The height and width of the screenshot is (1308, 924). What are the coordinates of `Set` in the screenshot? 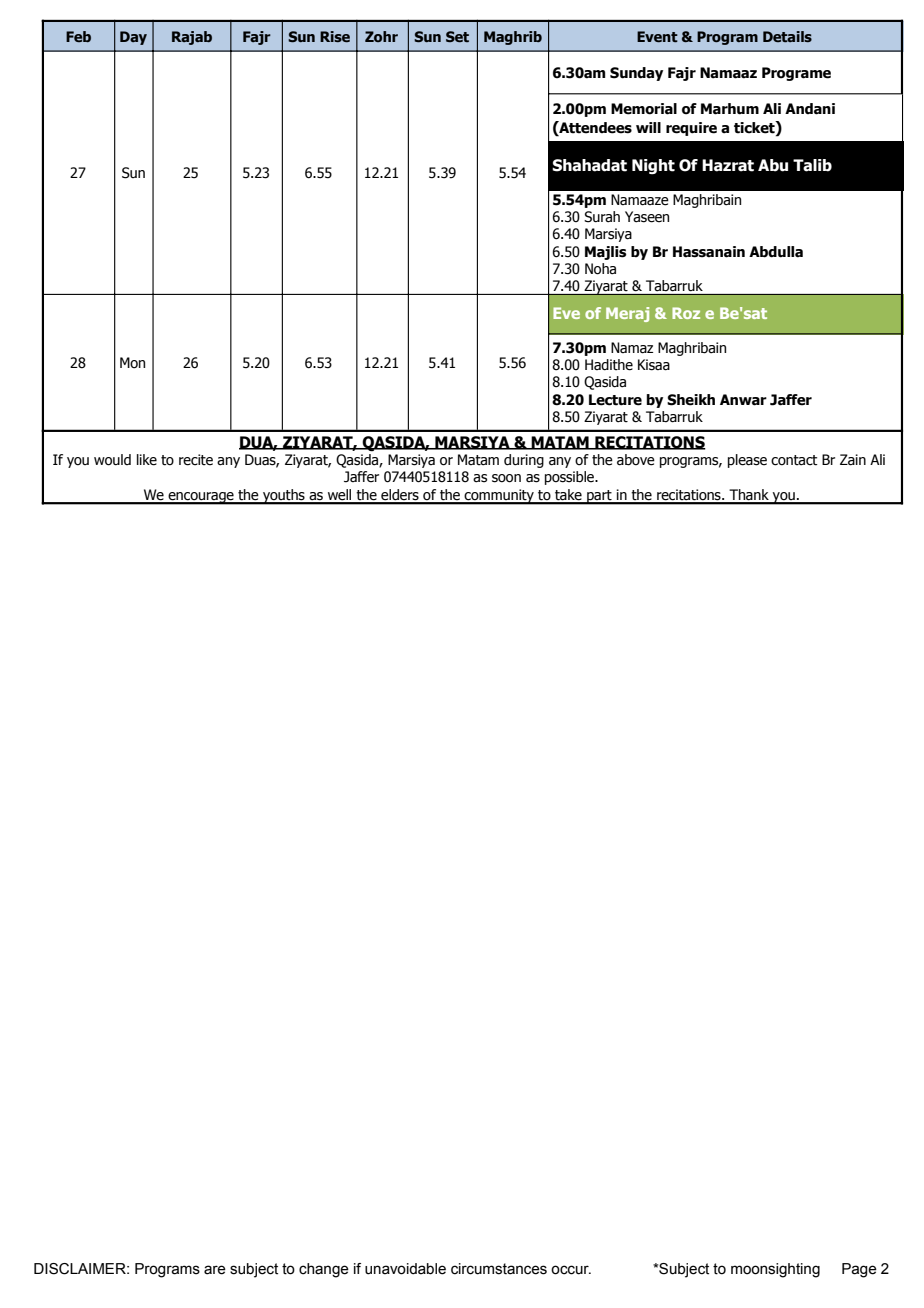 It's located at (457, 36).
